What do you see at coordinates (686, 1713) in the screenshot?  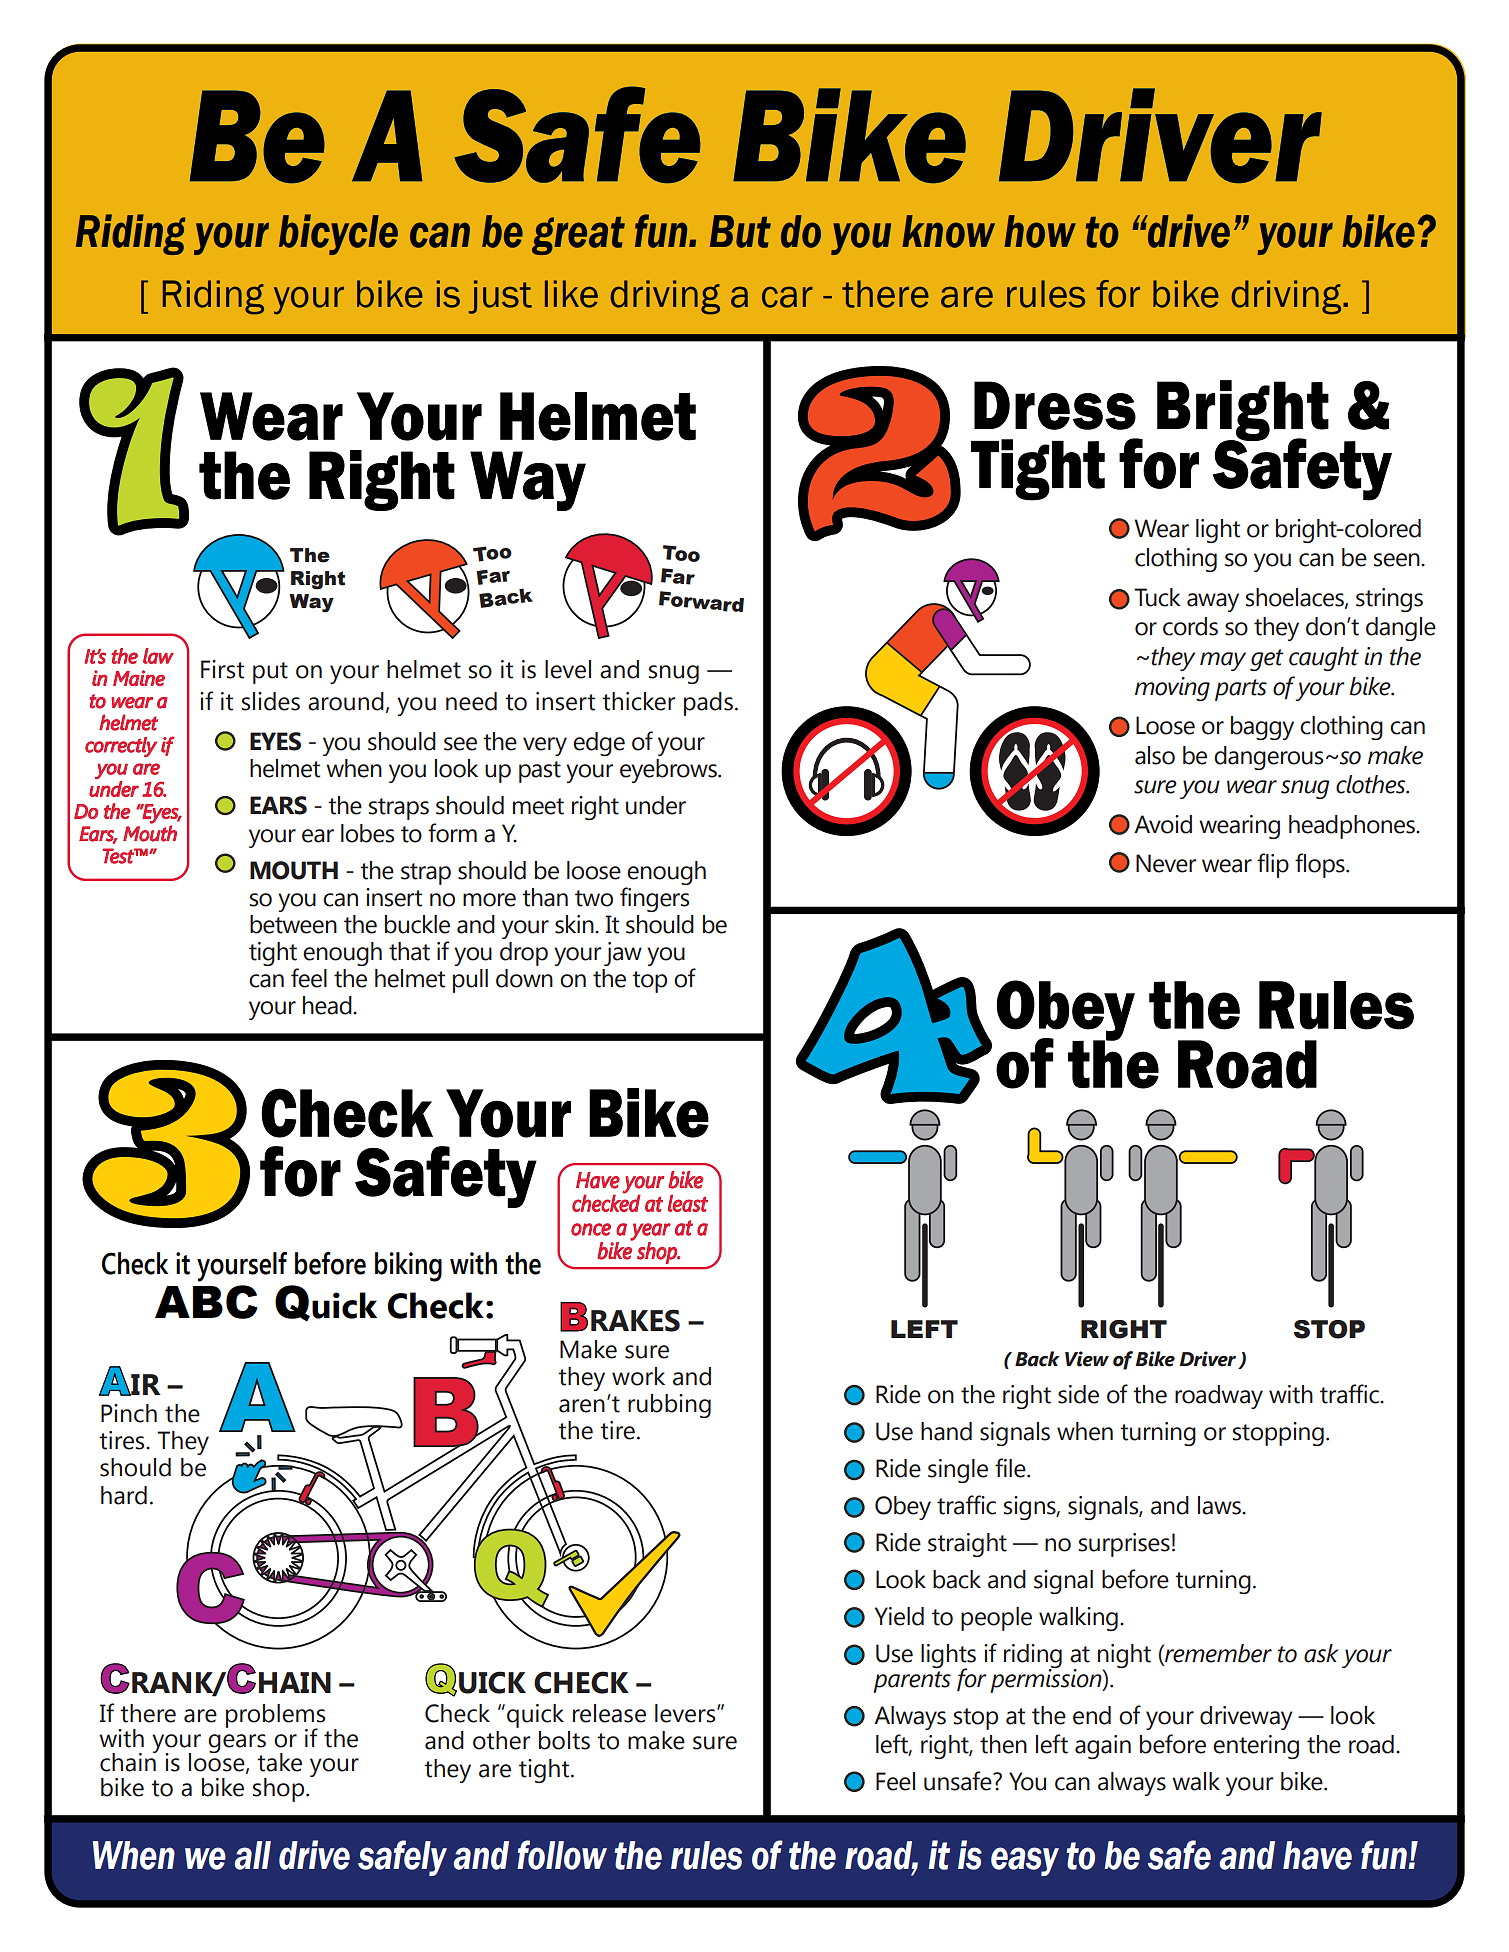 I see `levers` at bounding box center [686, 1713].
